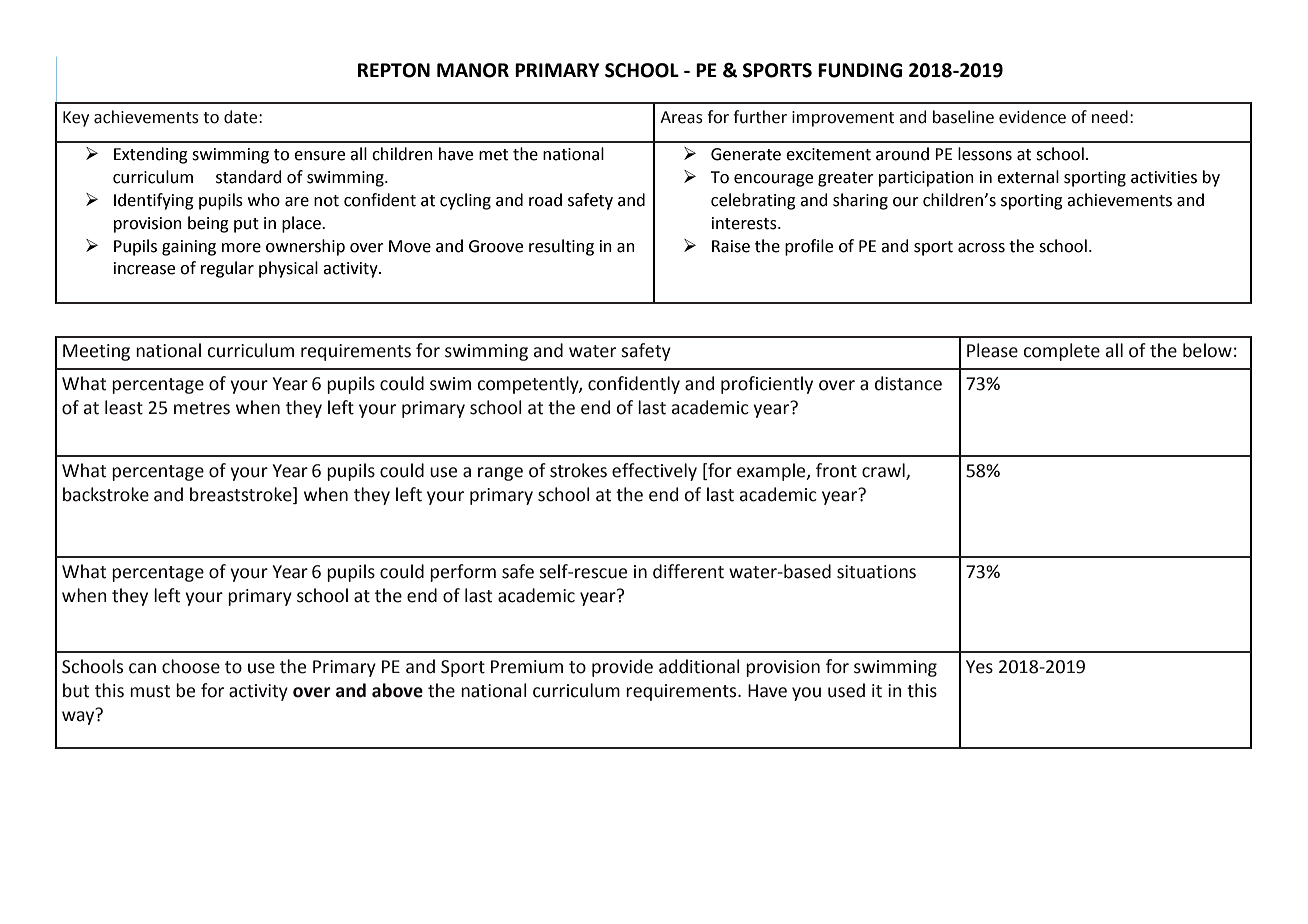  What do you see at coordinates (979, 667) in the image?
I see `Yes` at bounding box center [979, 667].
